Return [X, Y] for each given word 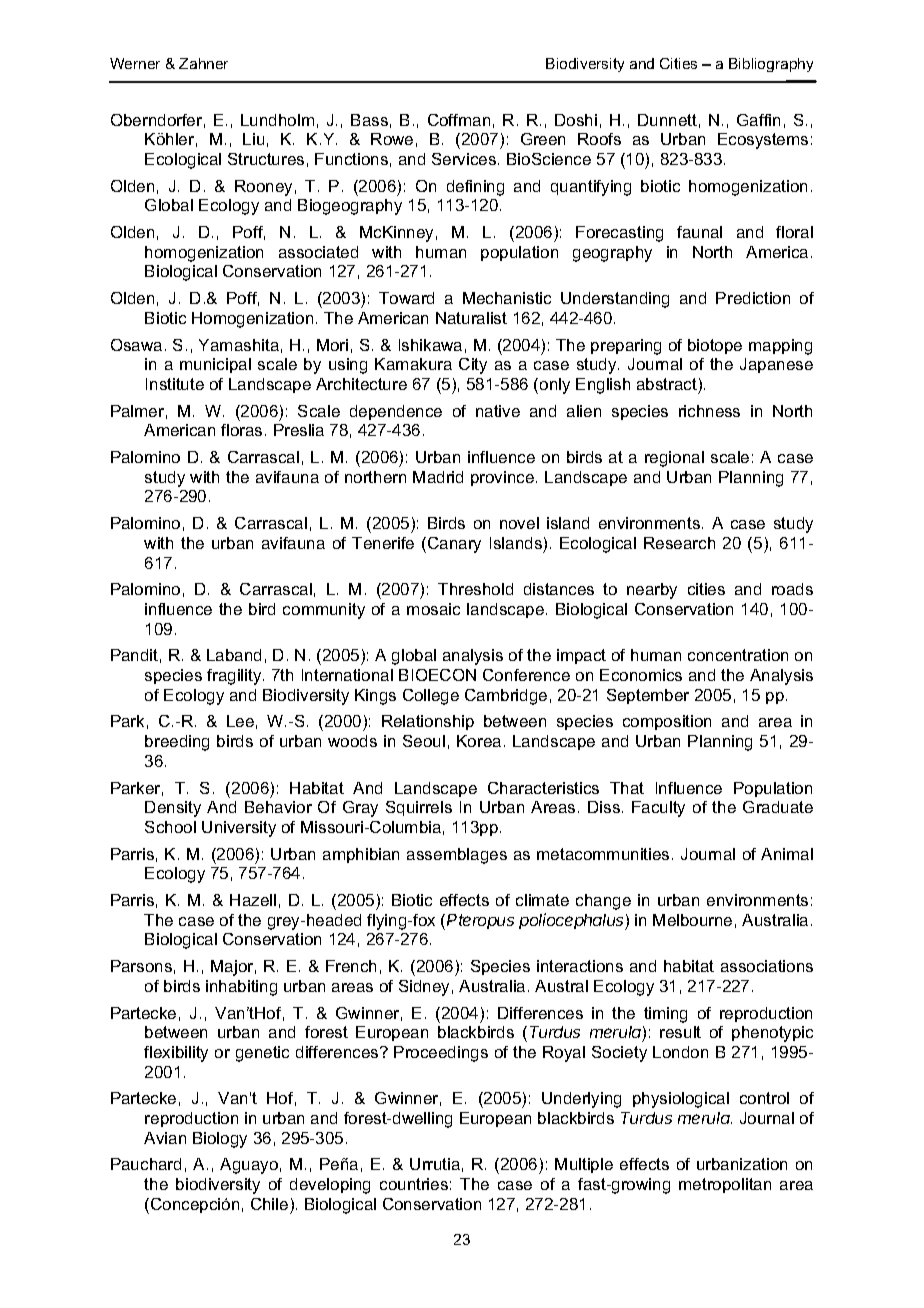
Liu [253, 139]
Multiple [584, 1165]
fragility [235, 677]
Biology [220, 1140]
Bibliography [771, 65]
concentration [738, 655]
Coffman [459, 120]
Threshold [475, 589]
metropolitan [725, 1185]
